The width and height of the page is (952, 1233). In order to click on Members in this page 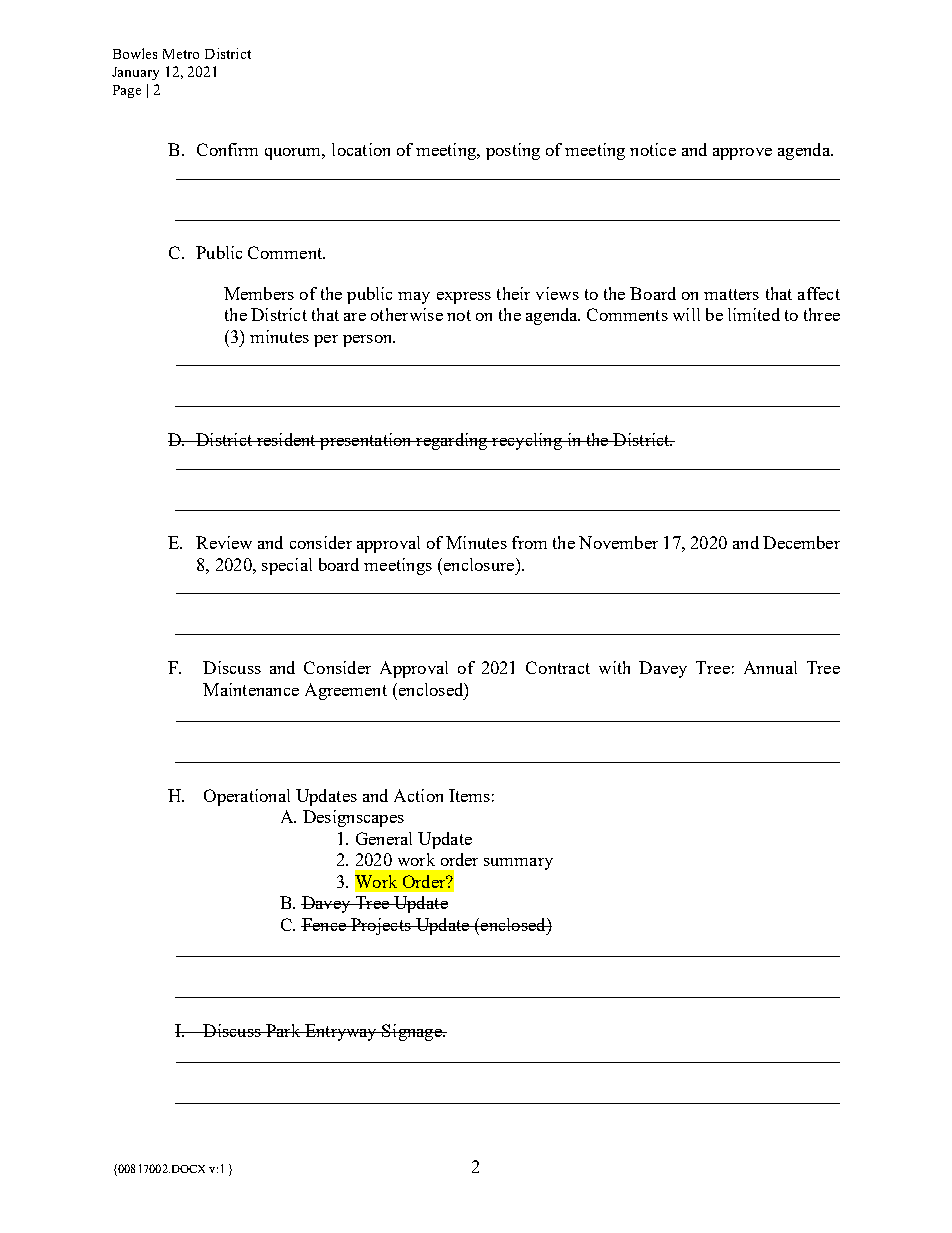, I will do `click(259, 293)`.
